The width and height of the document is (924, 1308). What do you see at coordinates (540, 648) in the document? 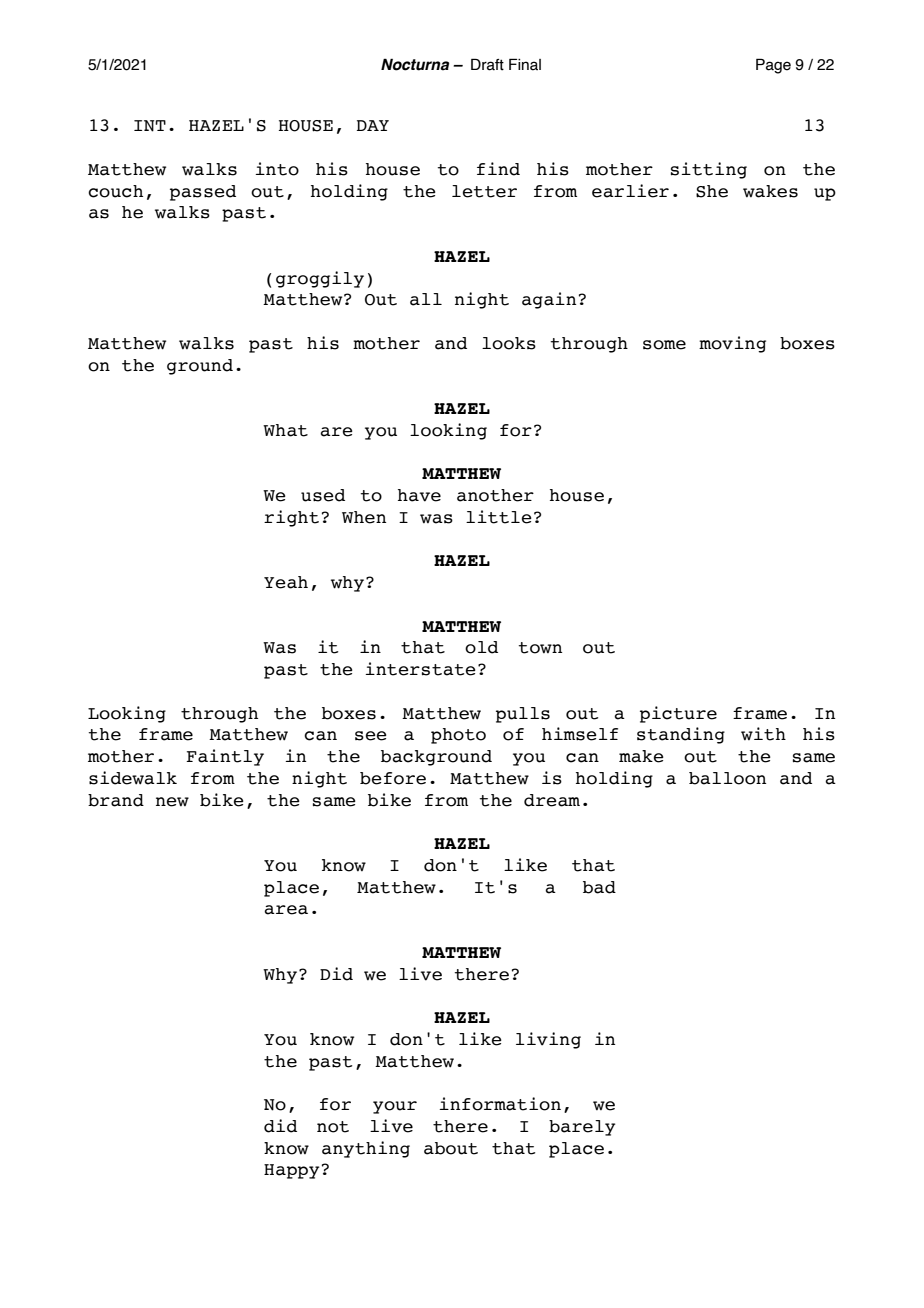
I see `town` at bounding box center [540, 648].
